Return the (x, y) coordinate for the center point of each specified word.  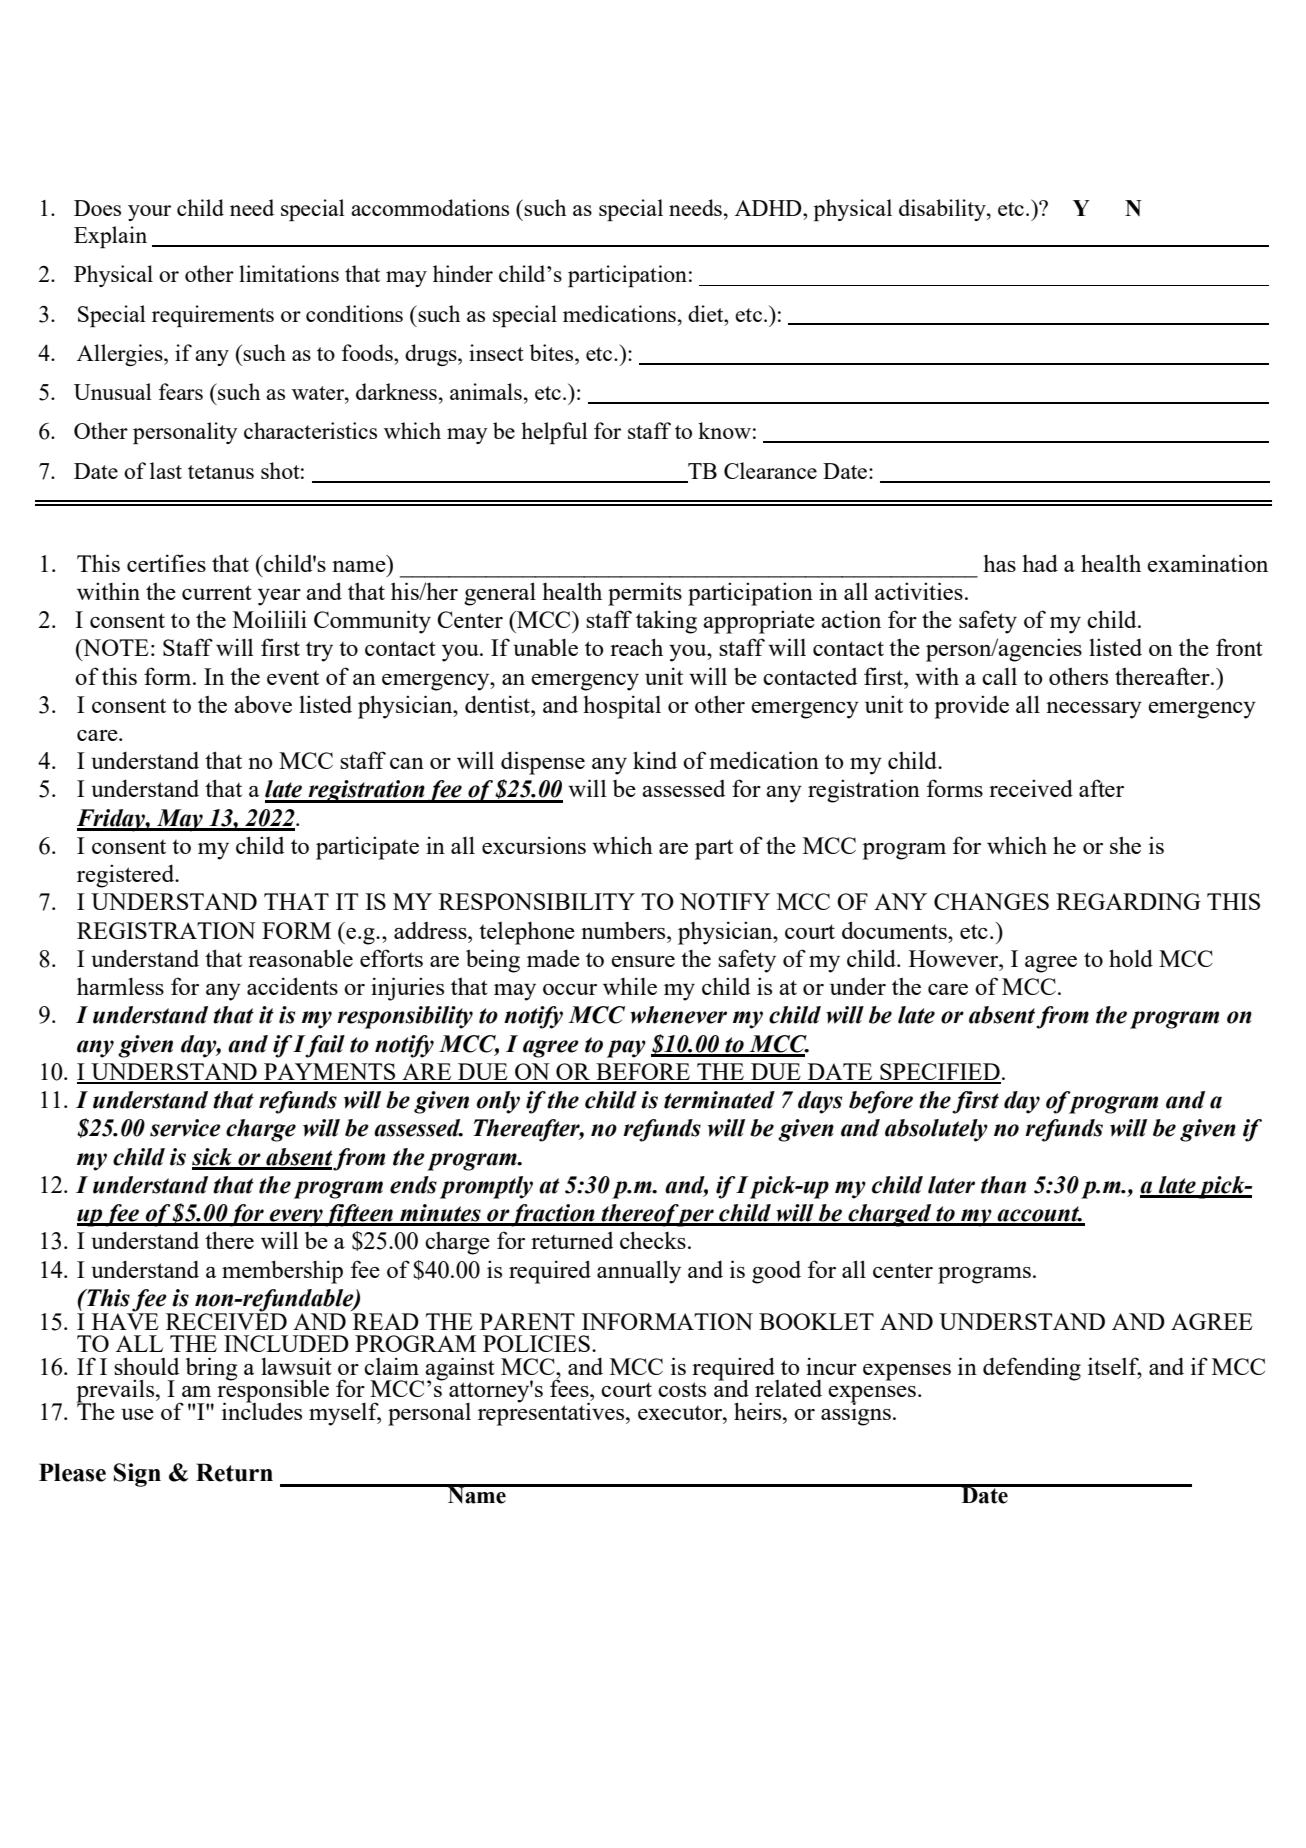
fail (325, 1046)
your (149, 213)
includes (262, 1410)
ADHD (769, 208)
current (217, 592)
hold (1131, 958)
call (999, 676)
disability (943, 210)
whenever (678, 1015)
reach (636, 647)
